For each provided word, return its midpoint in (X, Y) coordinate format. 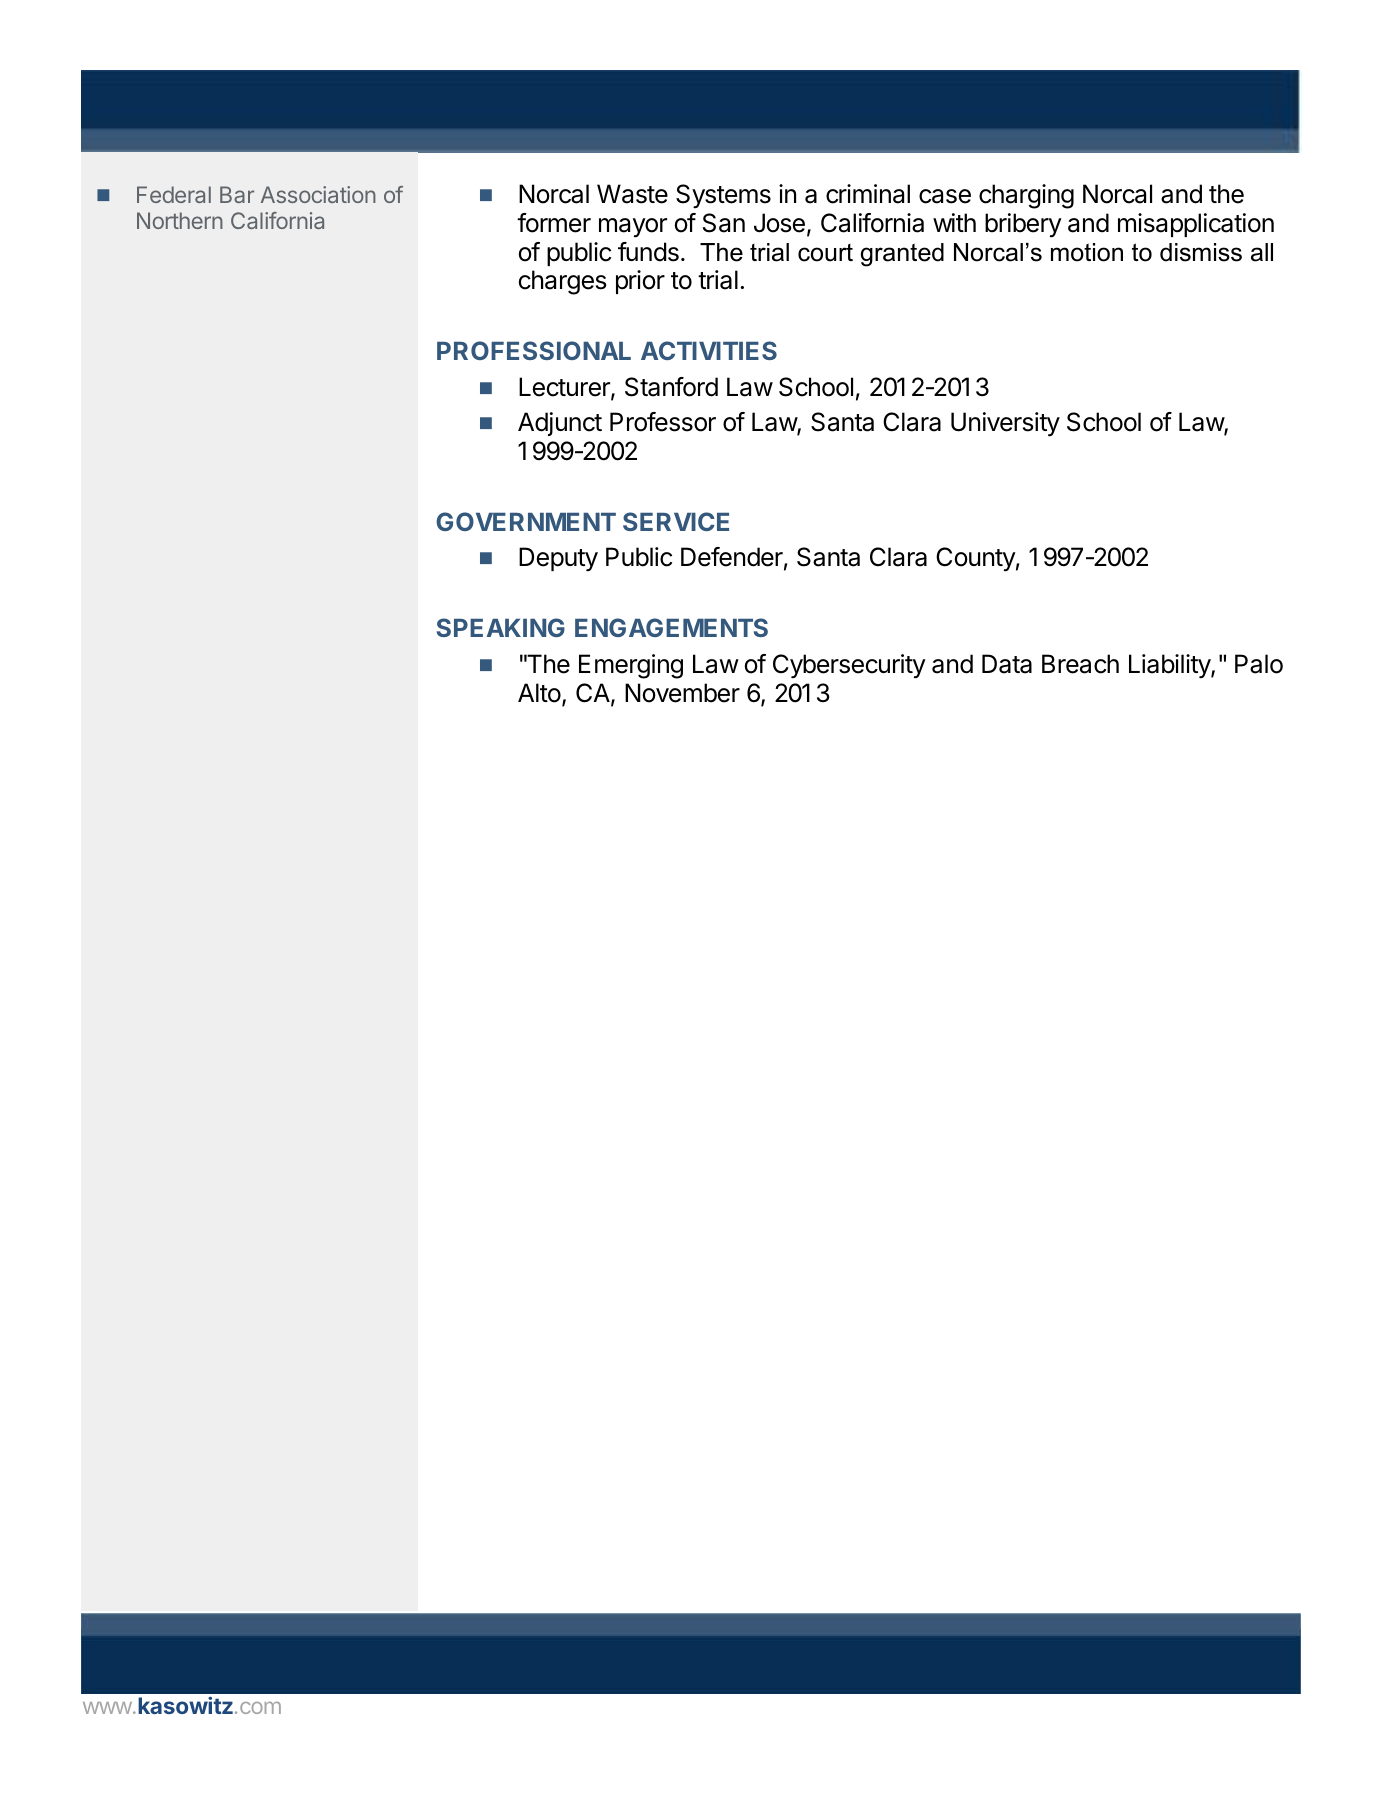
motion (1087, 252)
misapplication (1196, 225)
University (1005, 424)
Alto (539, 693)
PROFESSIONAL (534, 350)
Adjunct (560, 424)
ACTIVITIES (709, 350)
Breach (1080, 664)
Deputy (558, 559)
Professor (663, 422)
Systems (723, 196)
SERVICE (676, 521)
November (682, 693)
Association (318, 194)
